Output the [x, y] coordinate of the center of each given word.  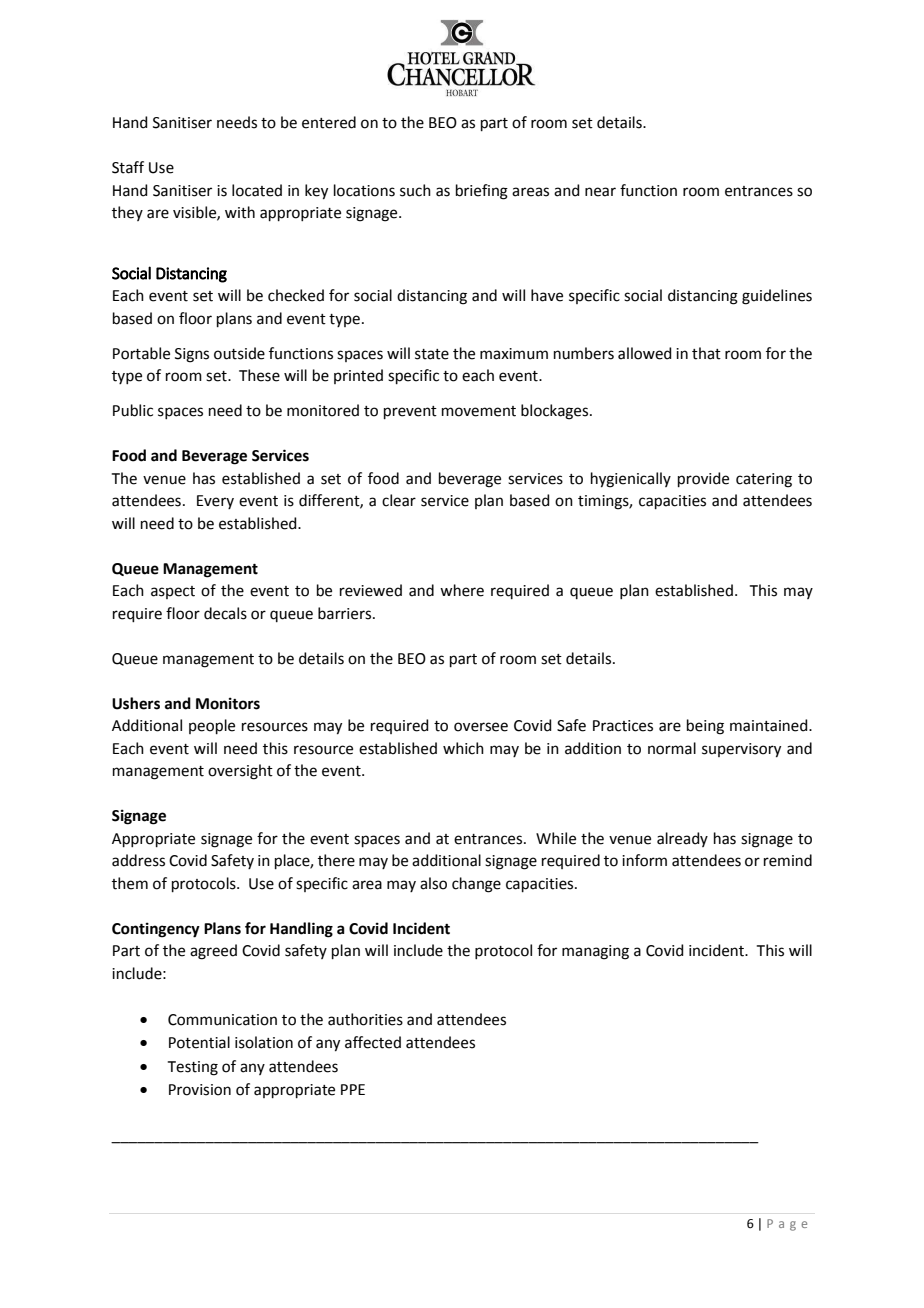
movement [479, 411]
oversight [240, 772]
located [257, 190]
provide [703, 479]
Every [215, 502]
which [463, 748]
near [600, 192]
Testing [193, 1068]
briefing [482, 192]
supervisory [741, 750]
